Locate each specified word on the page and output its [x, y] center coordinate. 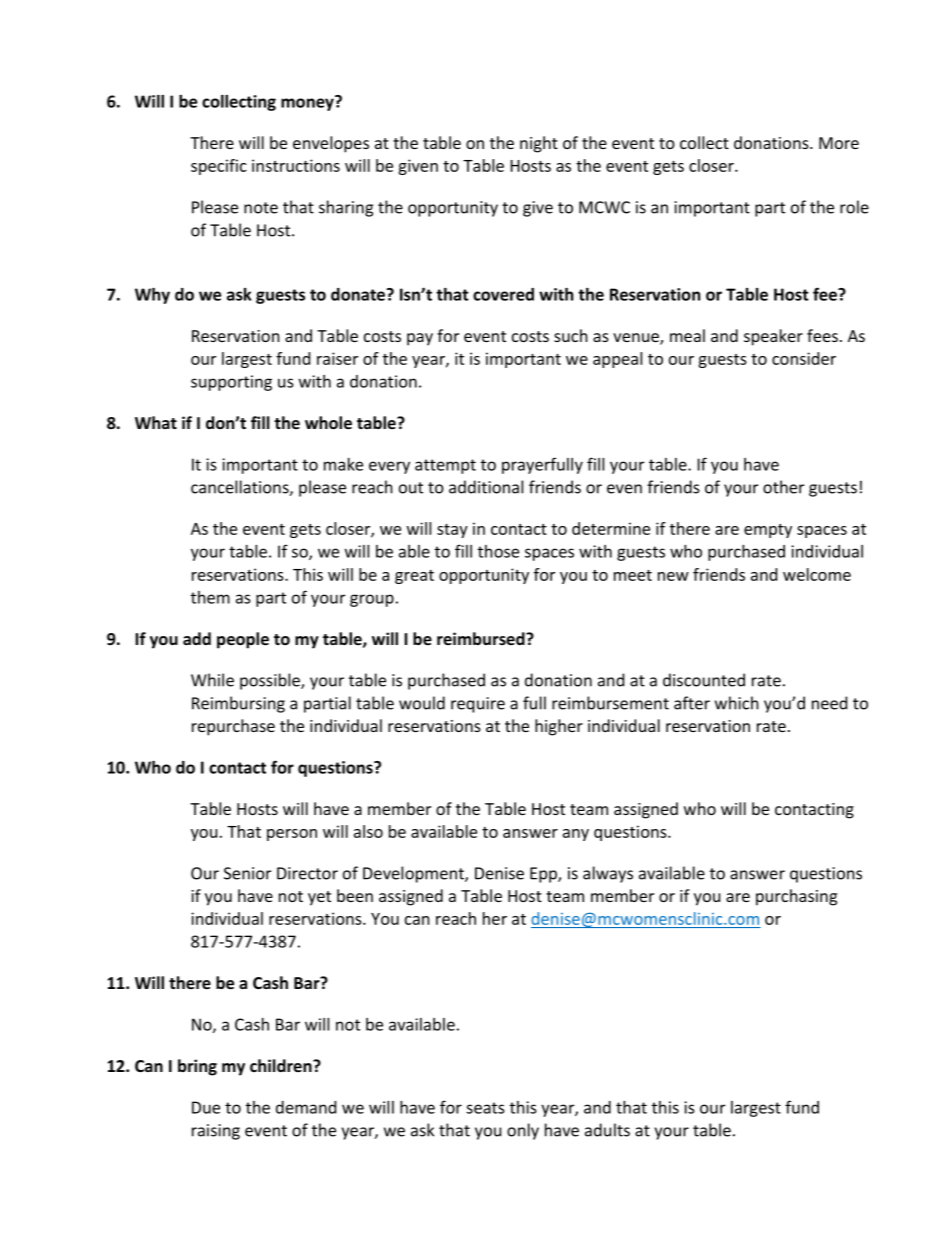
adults [607, 1130]
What [156, 422]
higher [559, 727]
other [783, 487]
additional [486, 487]
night [539, 144]
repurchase [233, 727]
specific [219, 167]
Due [206, 1107]
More [839, 143]
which [737, 703]
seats [485, 1108]
